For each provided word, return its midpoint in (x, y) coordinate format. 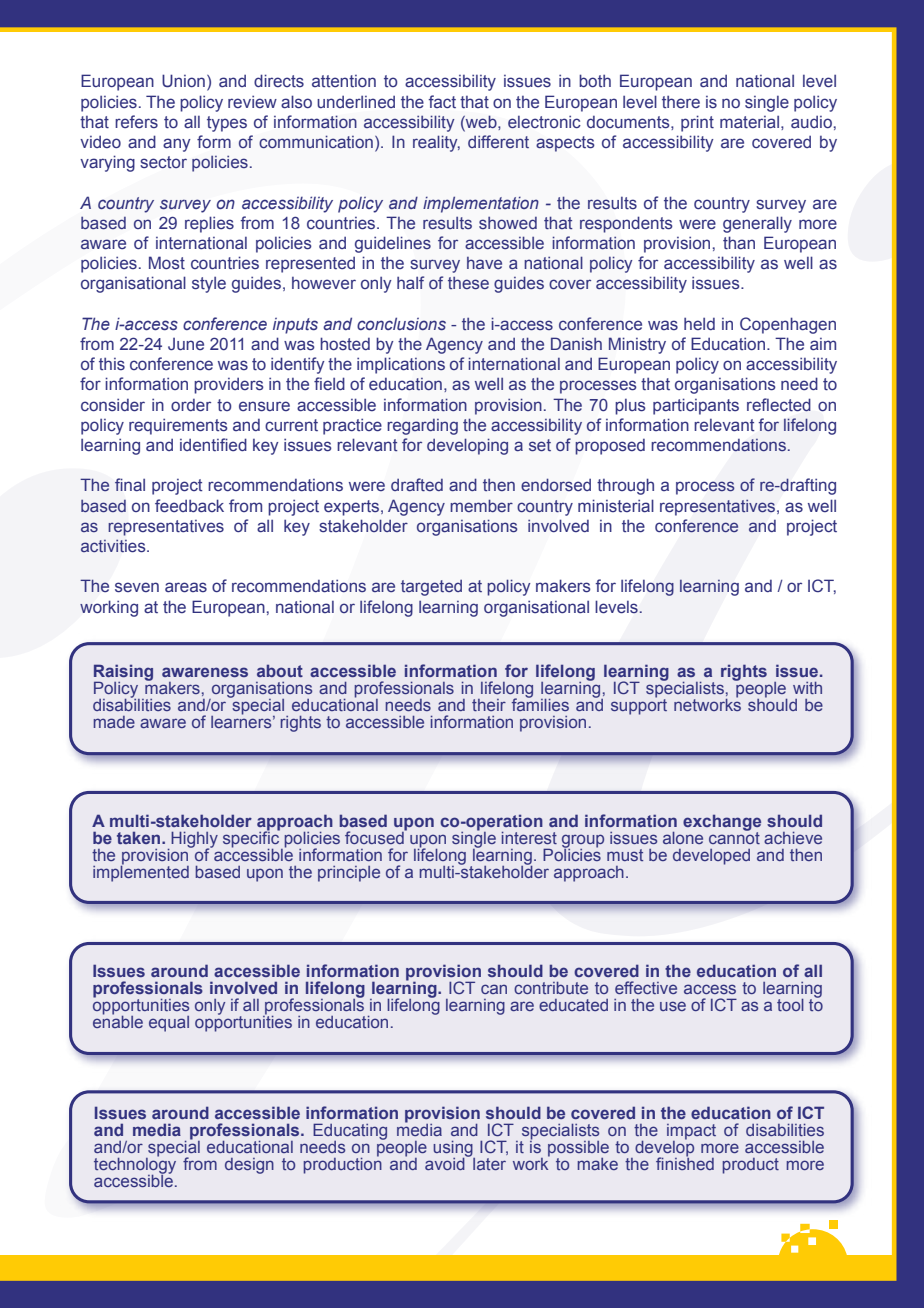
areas (186, 587)
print (697, 123)
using (454, 1150)
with (807, 688)
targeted (431, 588)
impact (691, 1133)
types (227, 124)
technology (135, 1166)
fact (442, 101)
